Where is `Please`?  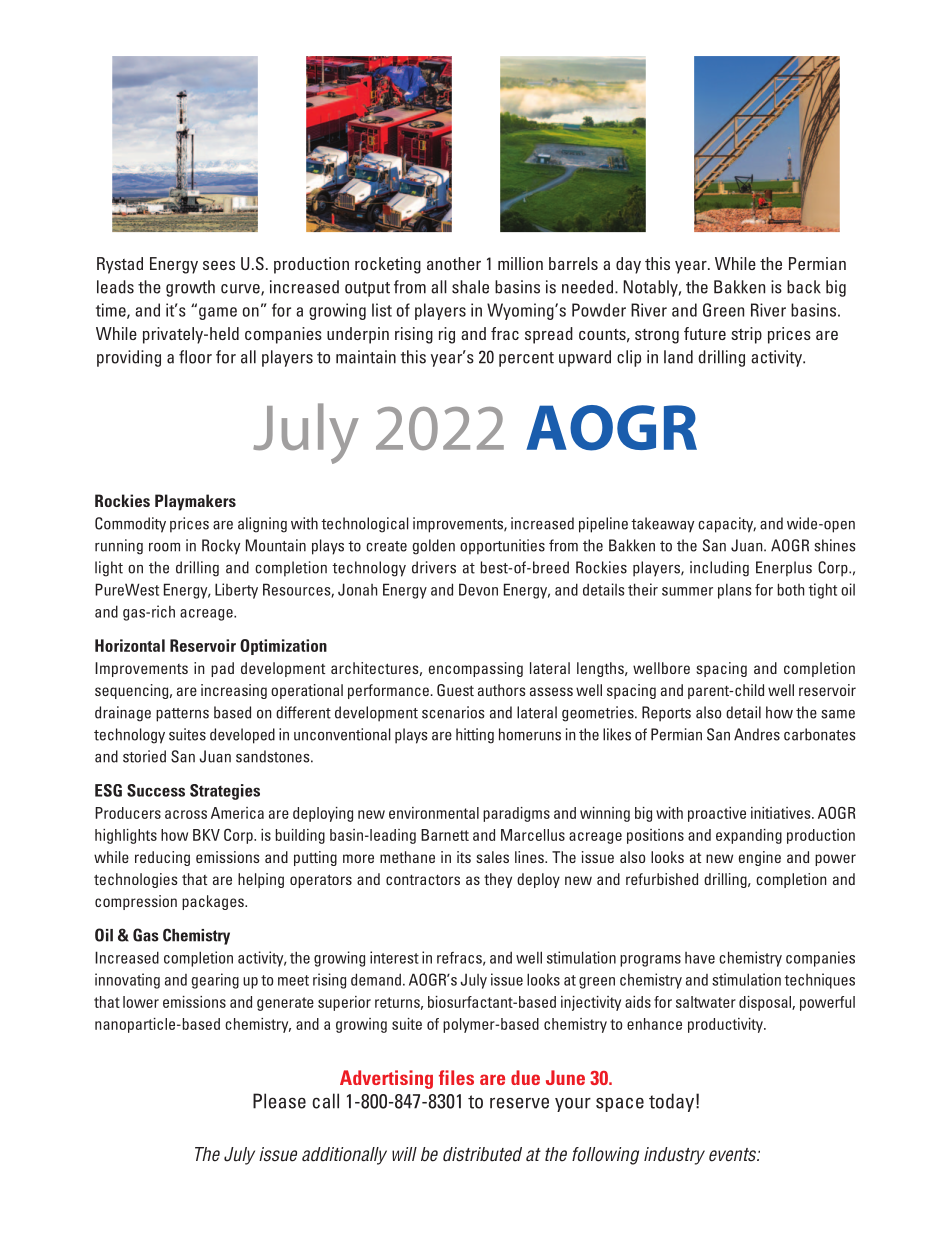 Please is located at coordinates (279, 1101).
